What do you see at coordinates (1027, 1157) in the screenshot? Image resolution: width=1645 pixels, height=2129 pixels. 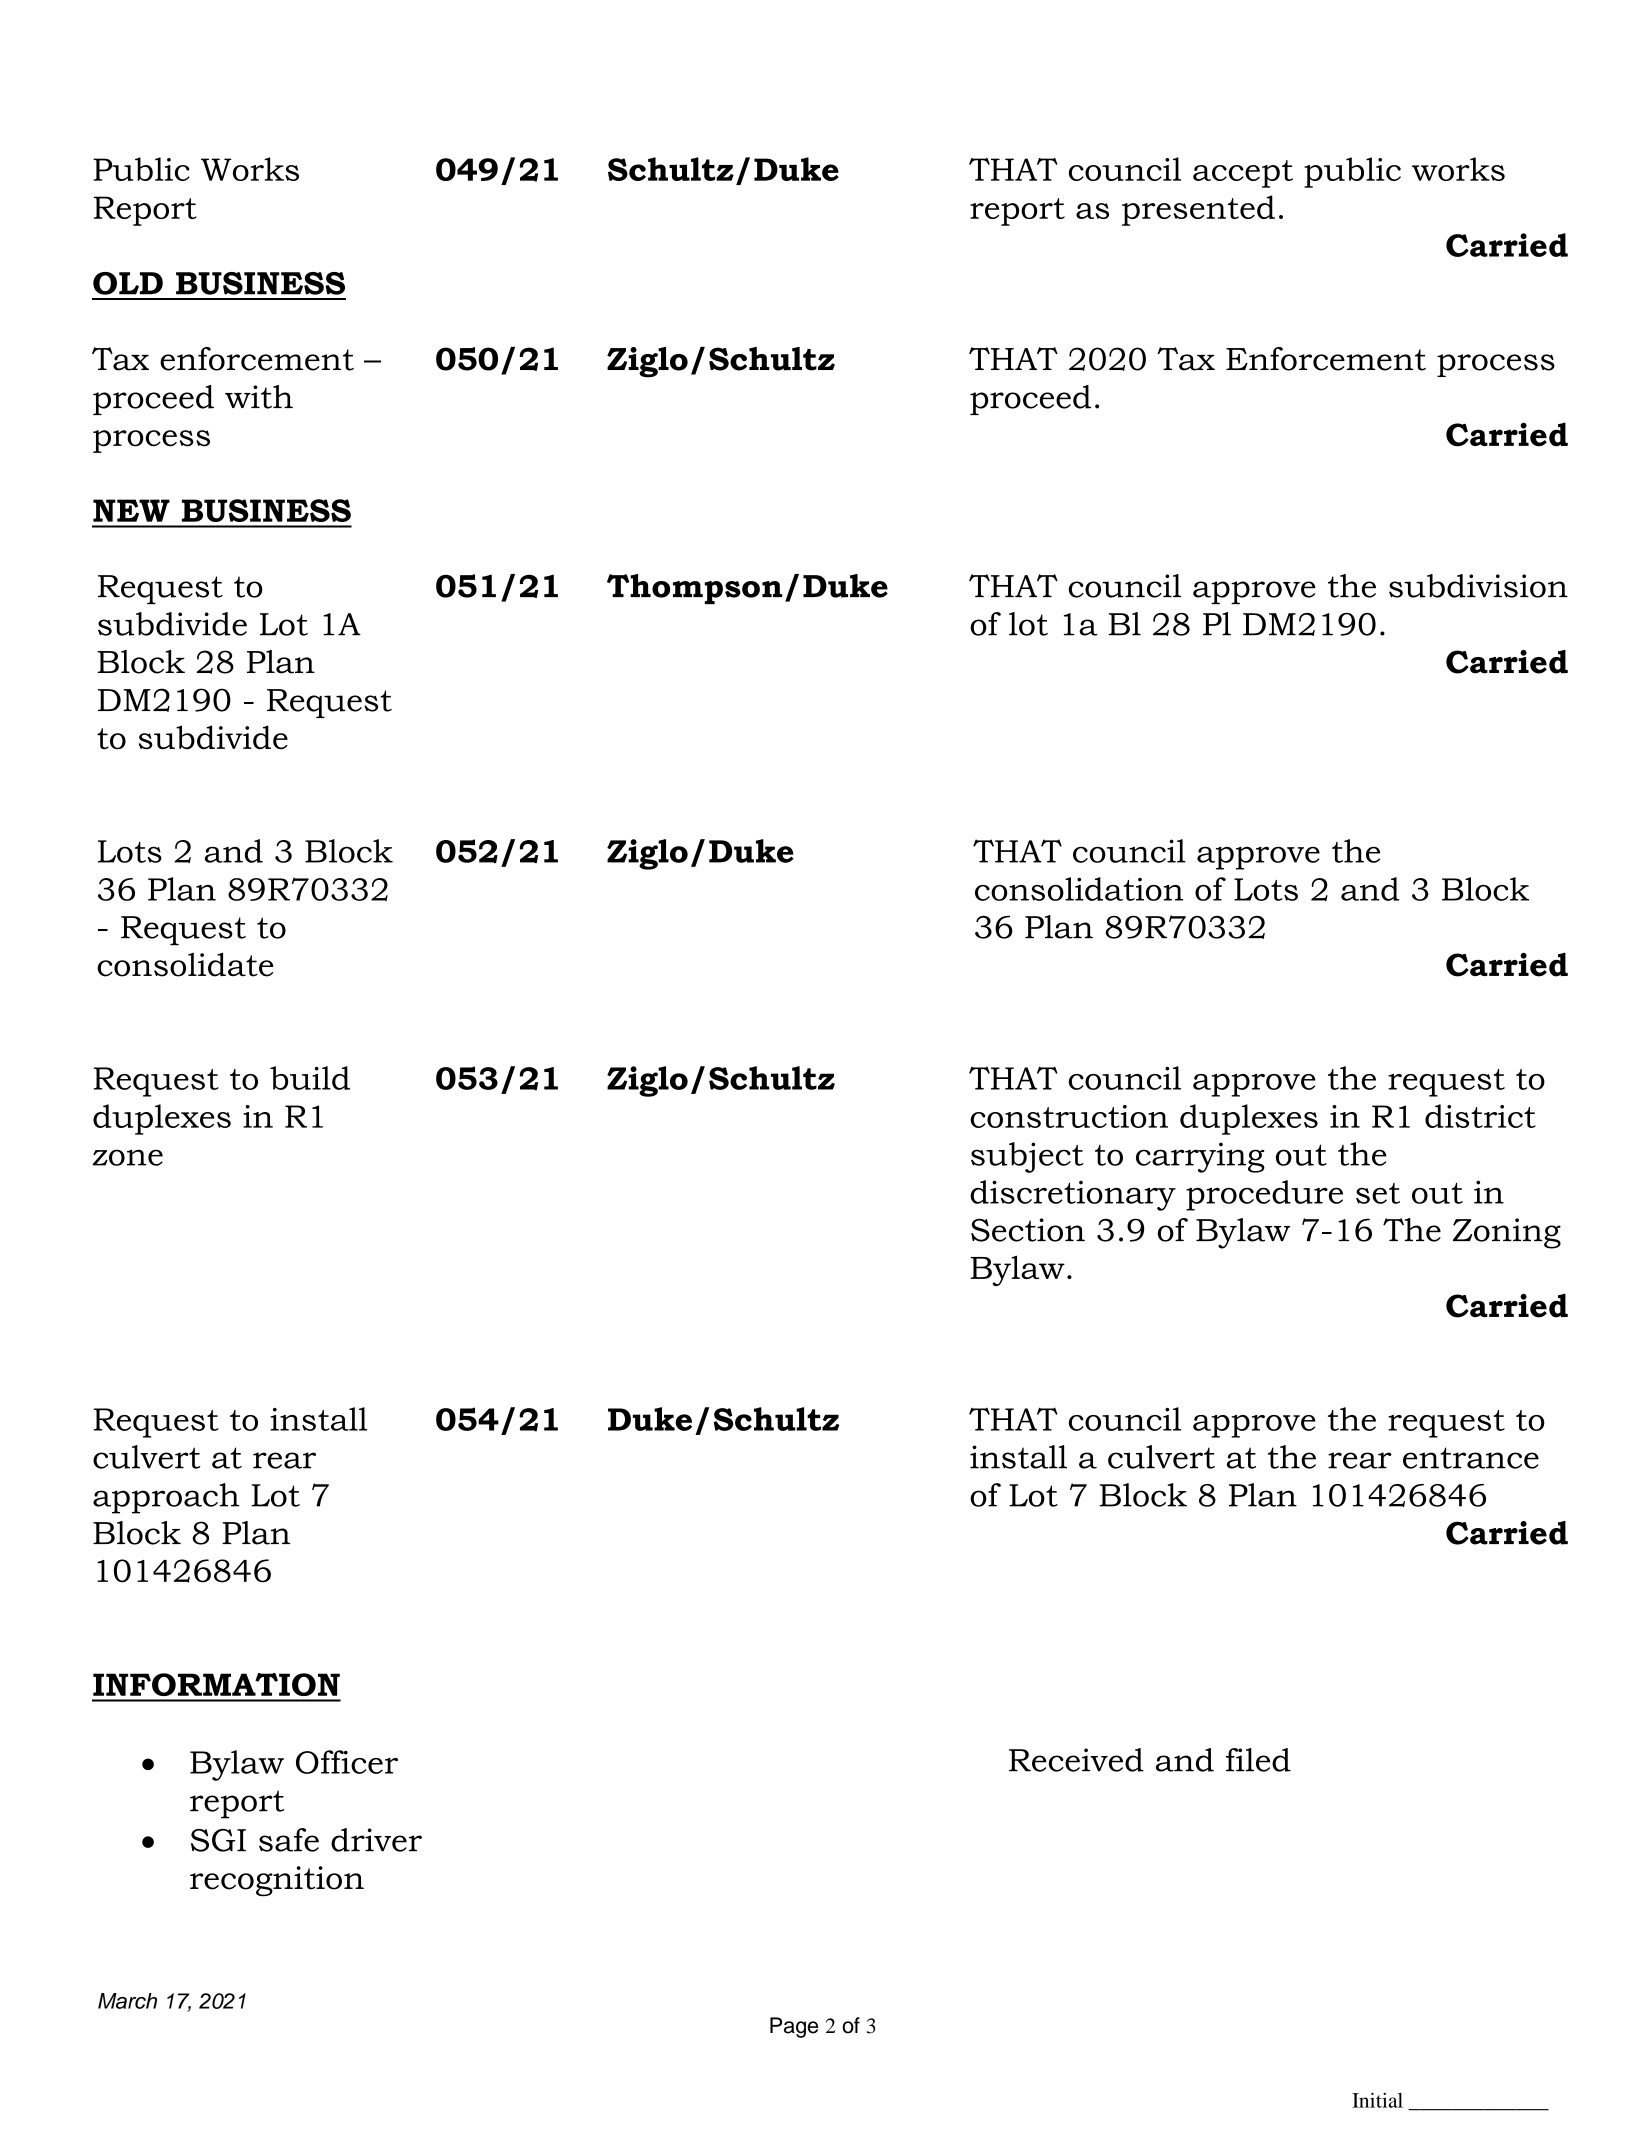 I see `subject` at bounding box center [1027, 1157].
